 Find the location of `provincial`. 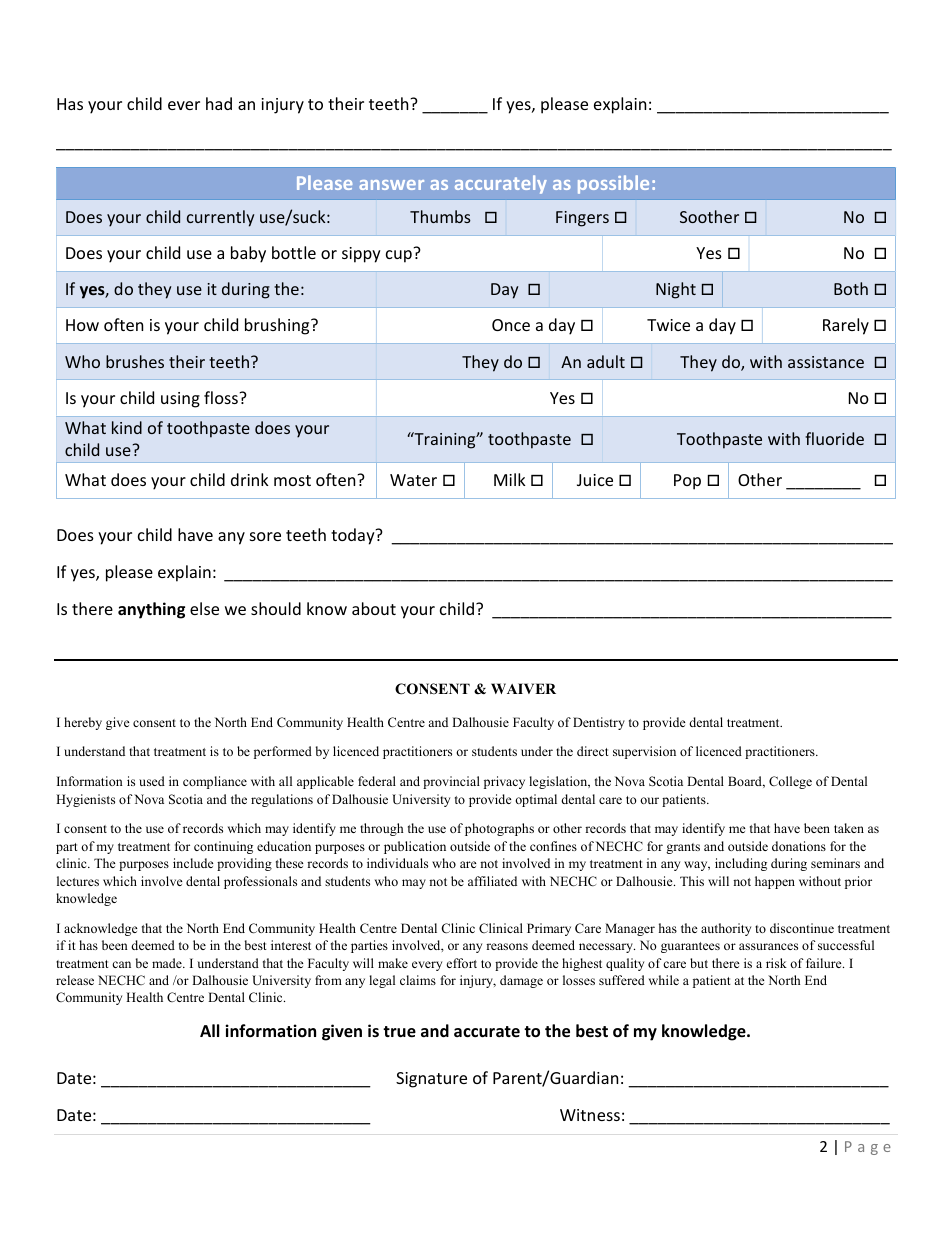

provincial is located at coordinates (451, 782).
